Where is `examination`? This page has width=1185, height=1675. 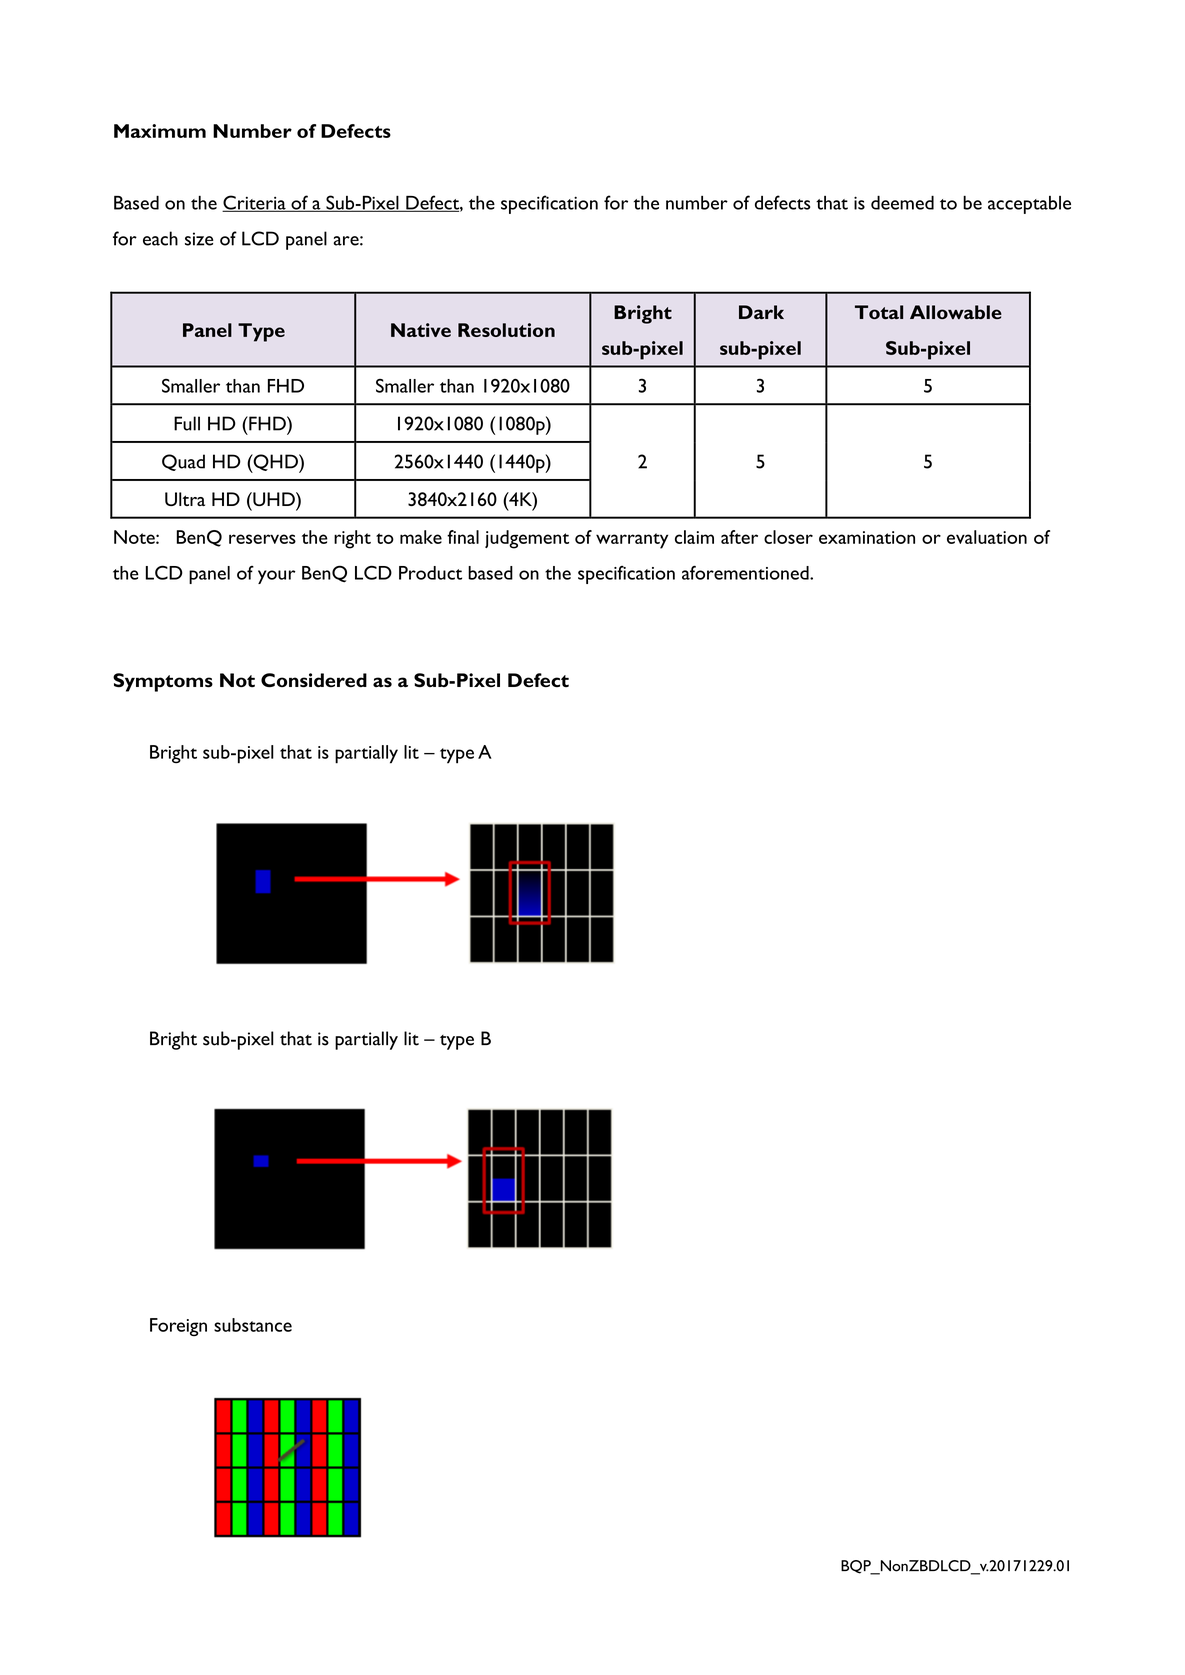
examination is located at coordinates (867, 537).
